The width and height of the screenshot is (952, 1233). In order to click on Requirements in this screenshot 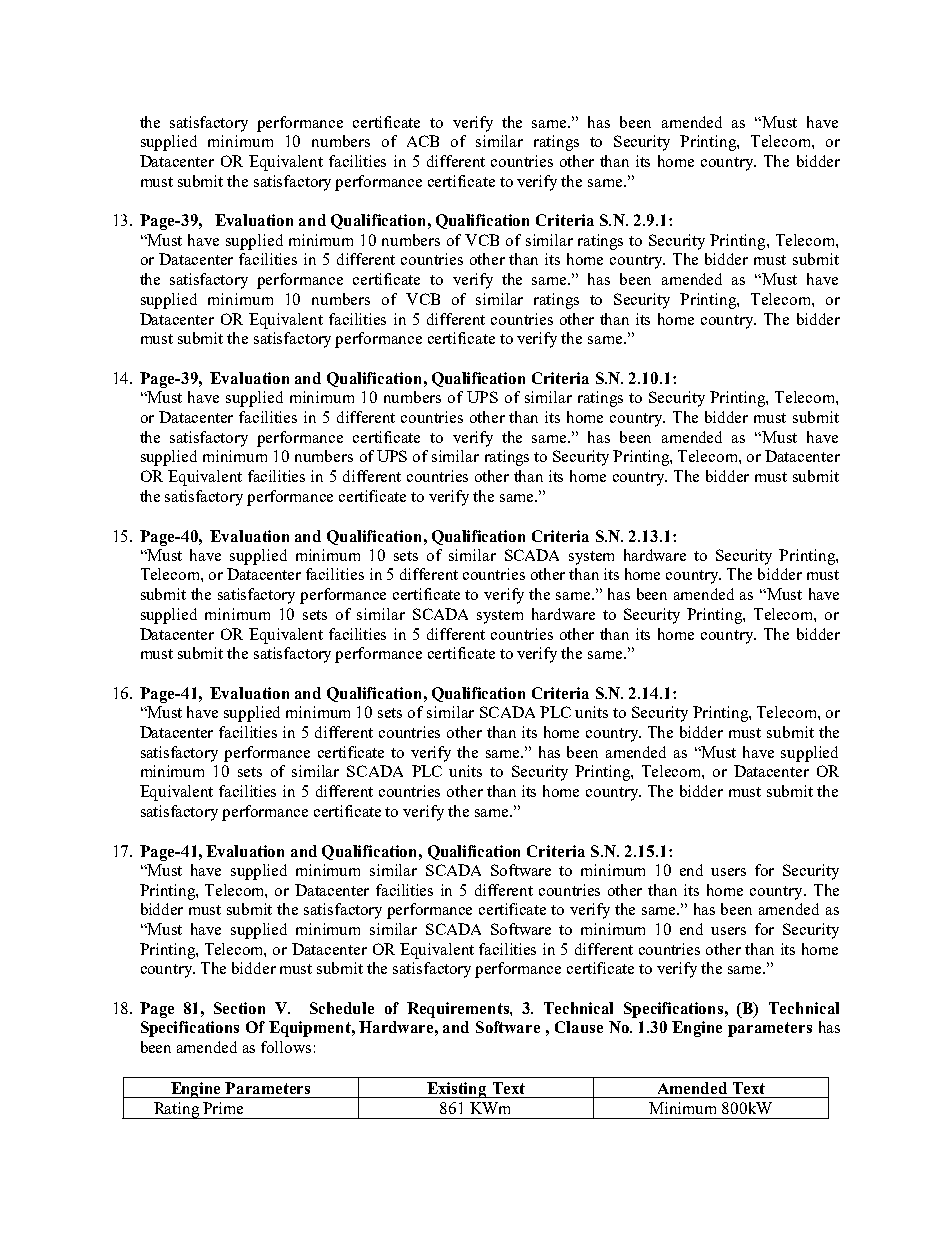, I will do `click(459, 1010)`.
